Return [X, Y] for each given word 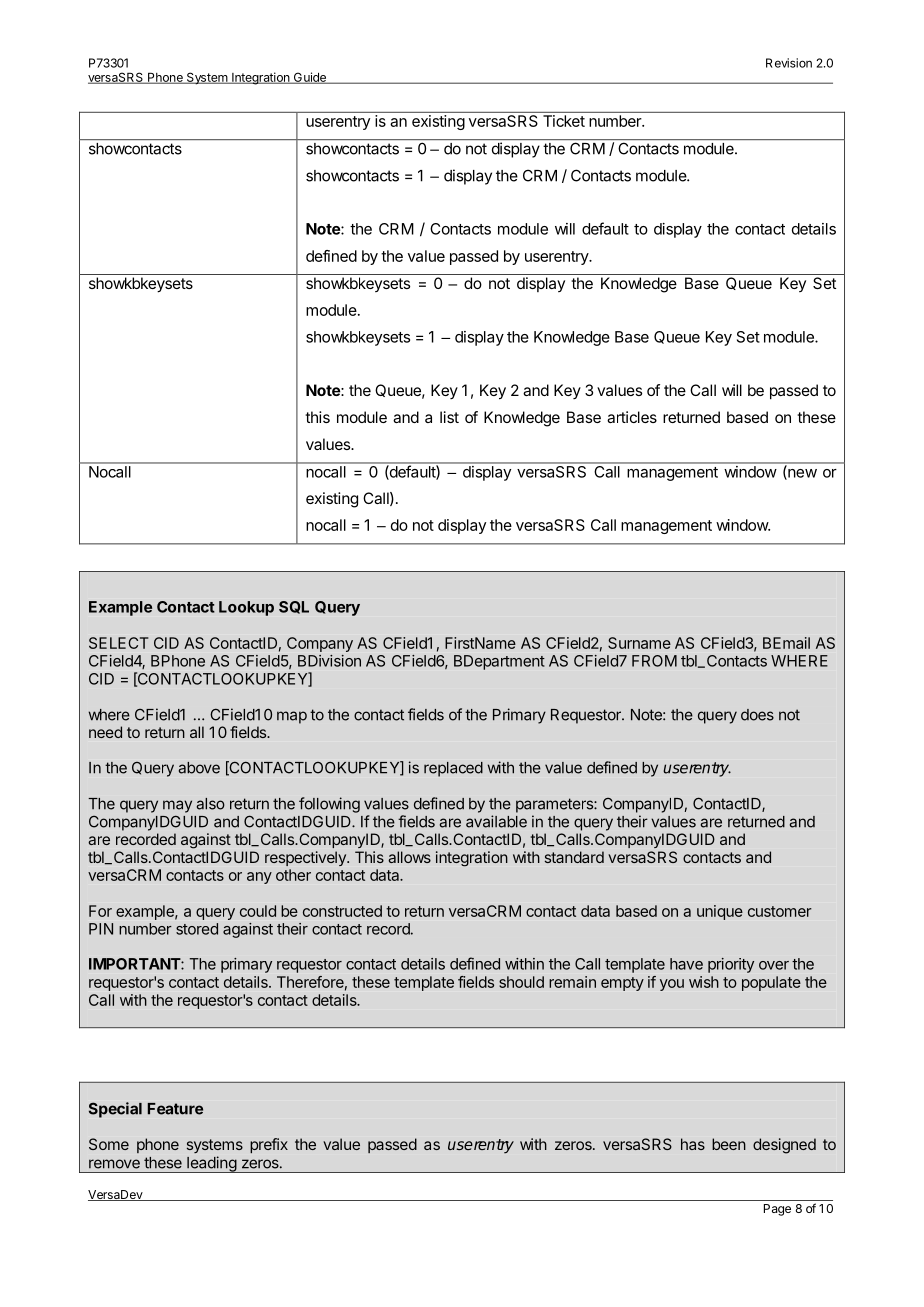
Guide [309, 78]
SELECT [119, 643]
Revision [789, 63]
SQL [294, 607]
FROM [654, 661]
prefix [269, 1145]
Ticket [564, 121]
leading [211, 1164]
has [693, 1144]
